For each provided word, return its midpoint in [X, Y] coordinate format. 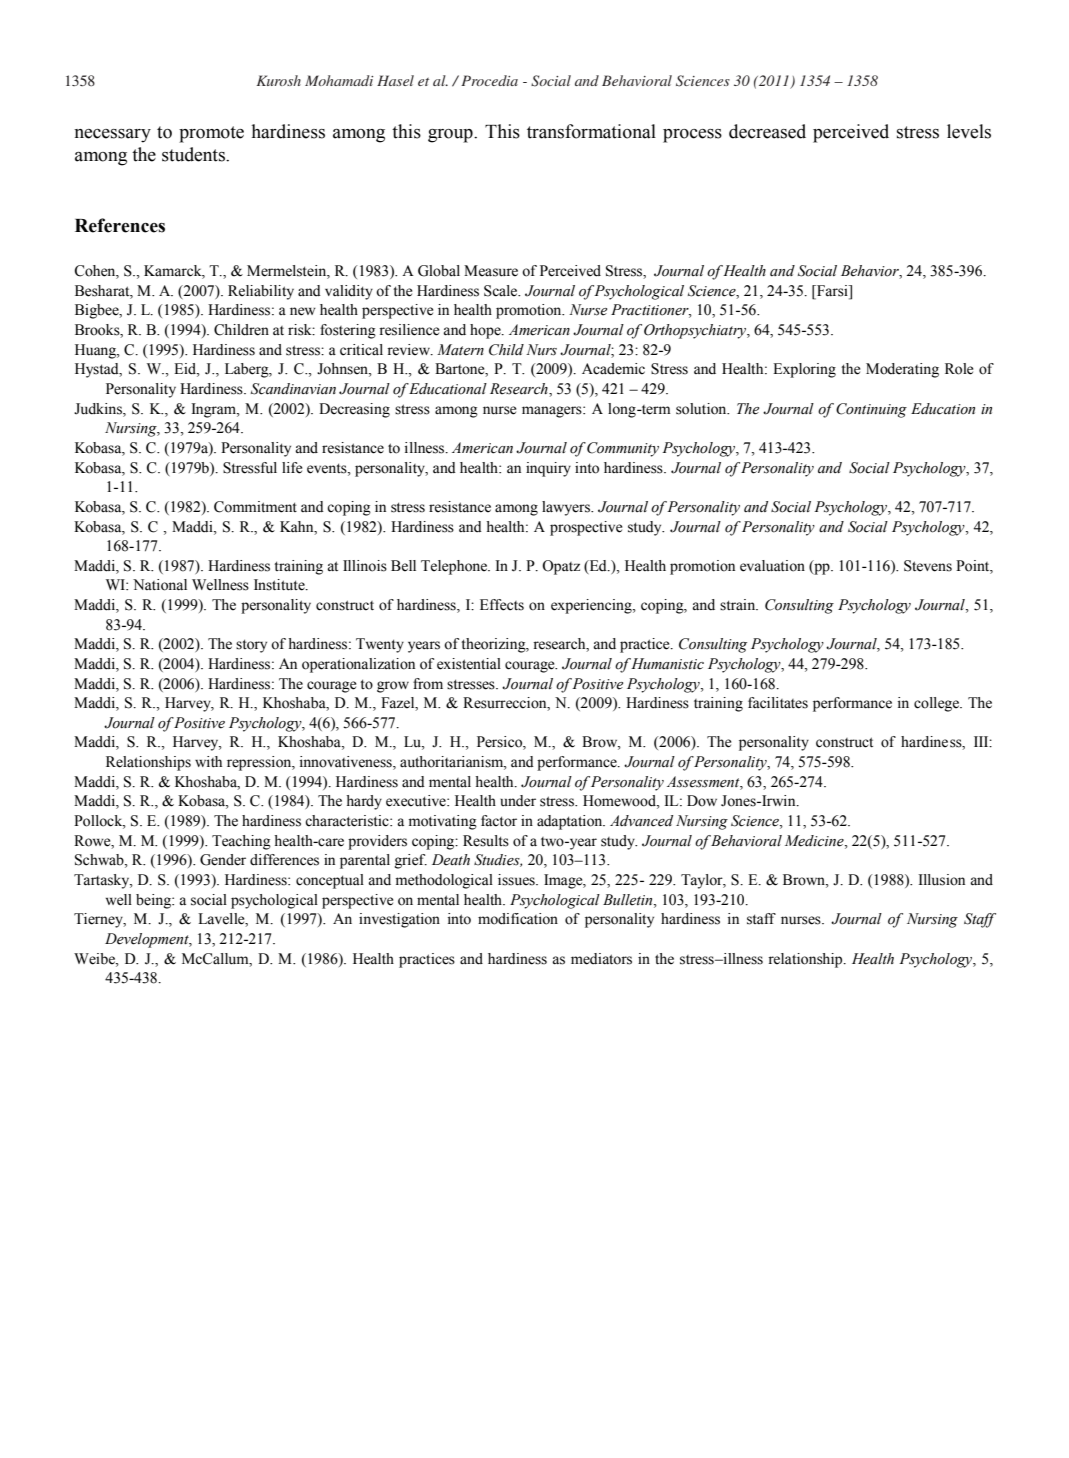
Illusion [941, 880]
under [518, 801]
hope [486, 331]
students [194, 154]
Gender [223, 860]
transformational [591, 131]
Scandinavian [293, 389]
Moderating [902, 370]
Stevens [928, 566]
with [208, 761]
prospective [586, 528]
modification [518, 919]
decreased [767, 131]
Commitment [255, 507]
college [937, 704]
